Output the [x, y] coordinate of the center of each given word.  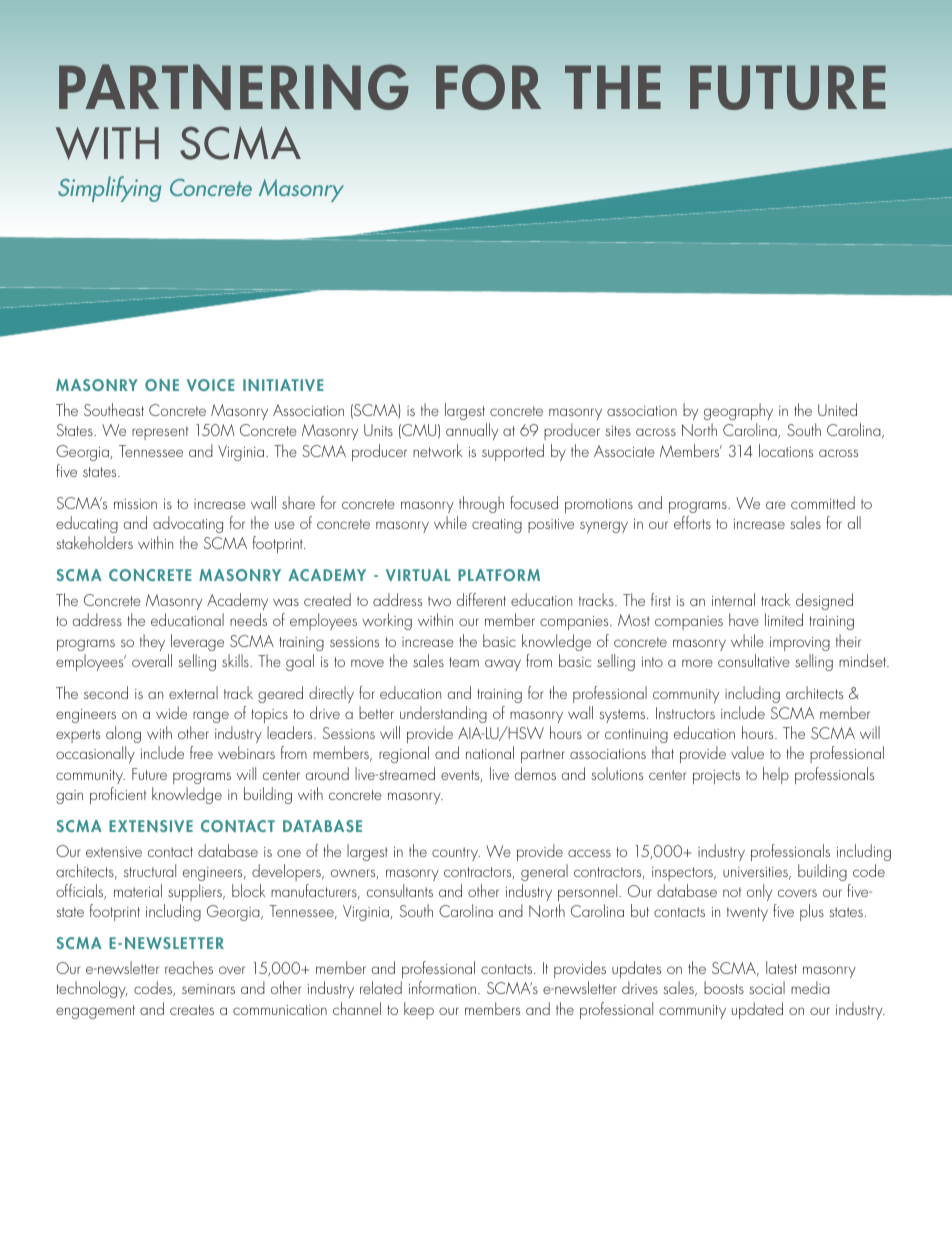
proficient [118, 795]
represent [160, 433]
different [481, 599]
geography [738, 411]
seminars [208, 989]
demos [535, 773]
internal [733, 599]
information [442, 987]
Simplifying [109, 189]
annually [472, 431]
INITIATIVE [283, 385]
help [776, 775]
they [152, 642]
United [837, 409]
